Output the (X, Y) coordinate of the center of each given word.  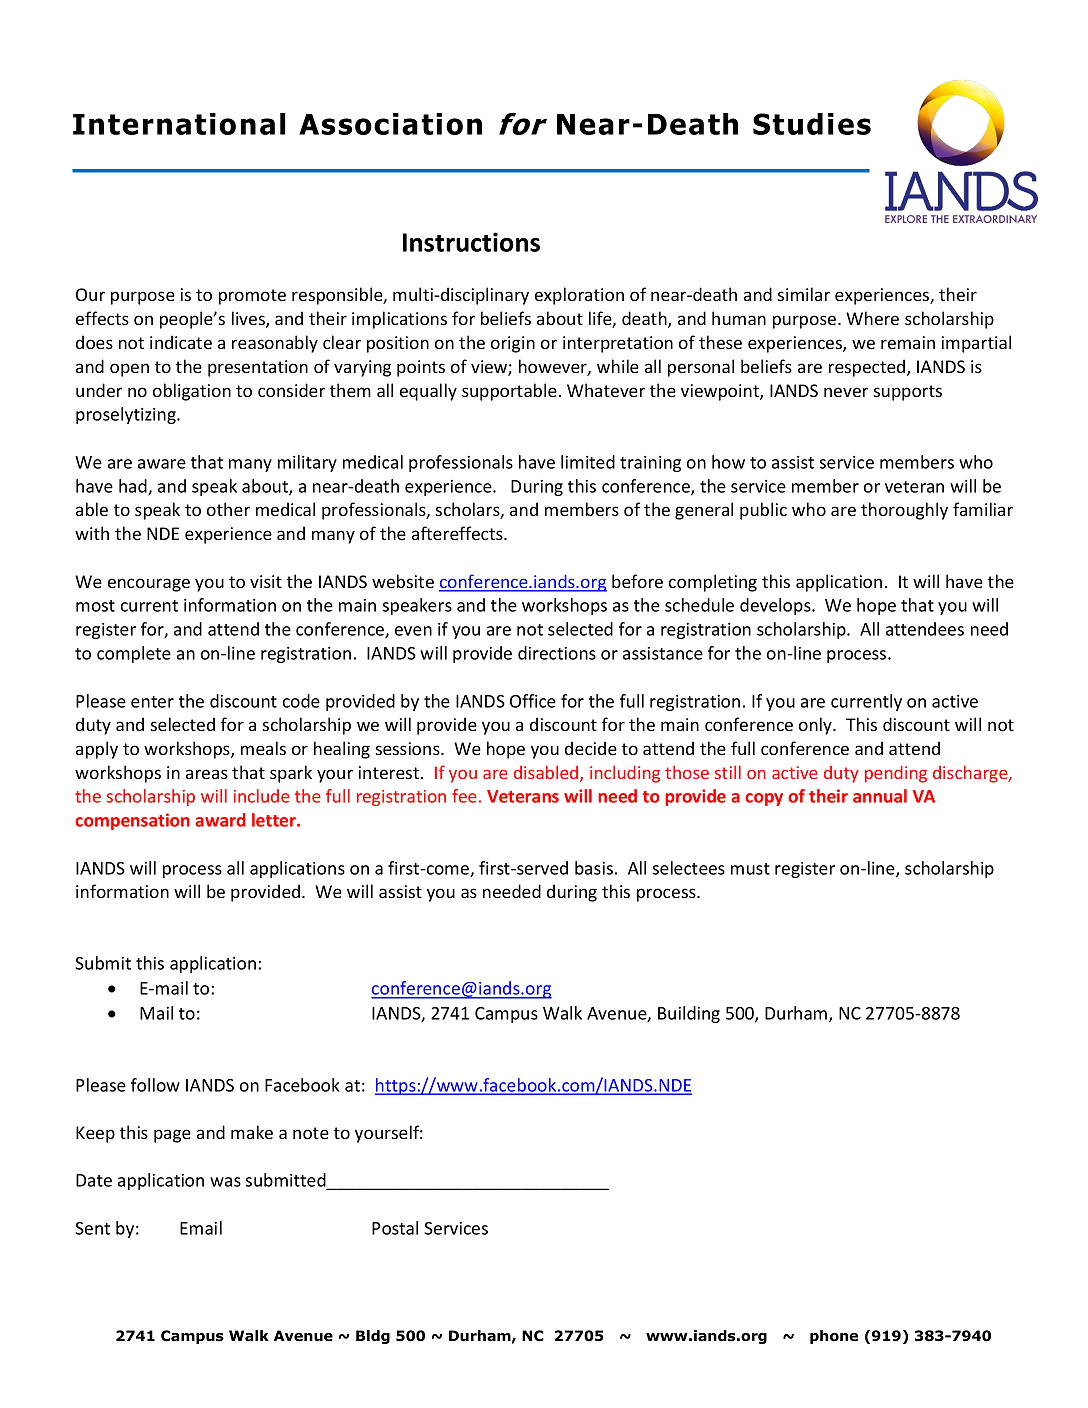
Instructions (471, 242)
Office (533, 701)
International (179, 124)
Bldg (373, 1337)
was (225, 1182)
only (816, 726)
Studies (812, 124)
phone (834, 1337)
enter (152, 702)
